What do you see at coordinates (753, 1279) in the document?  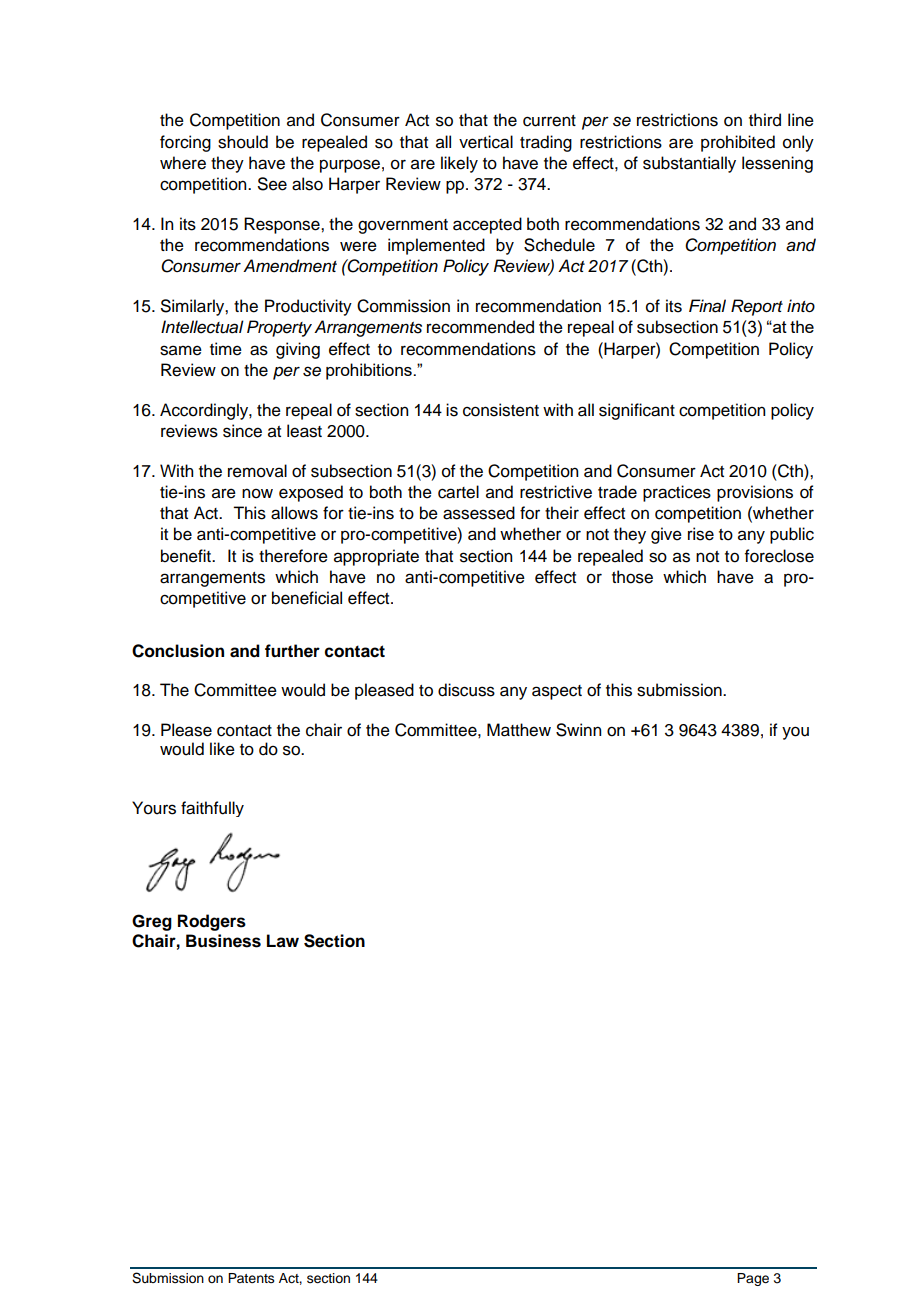 I see `Page` at bounding box center [753, 1279].
